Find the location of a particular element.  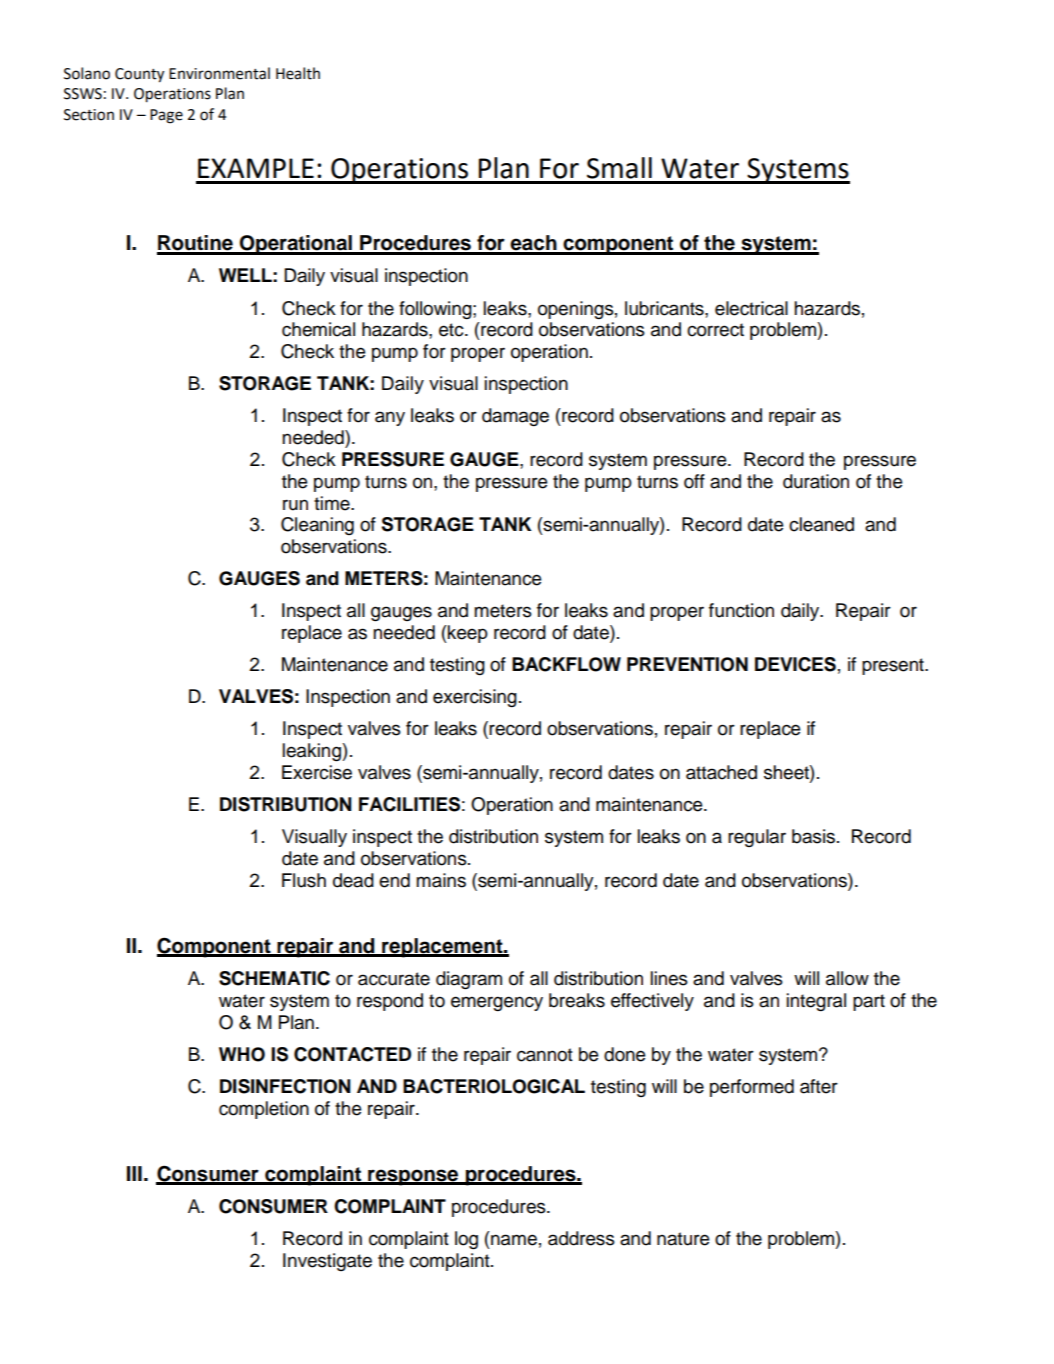

name is located at coordinates (514, 1240).
